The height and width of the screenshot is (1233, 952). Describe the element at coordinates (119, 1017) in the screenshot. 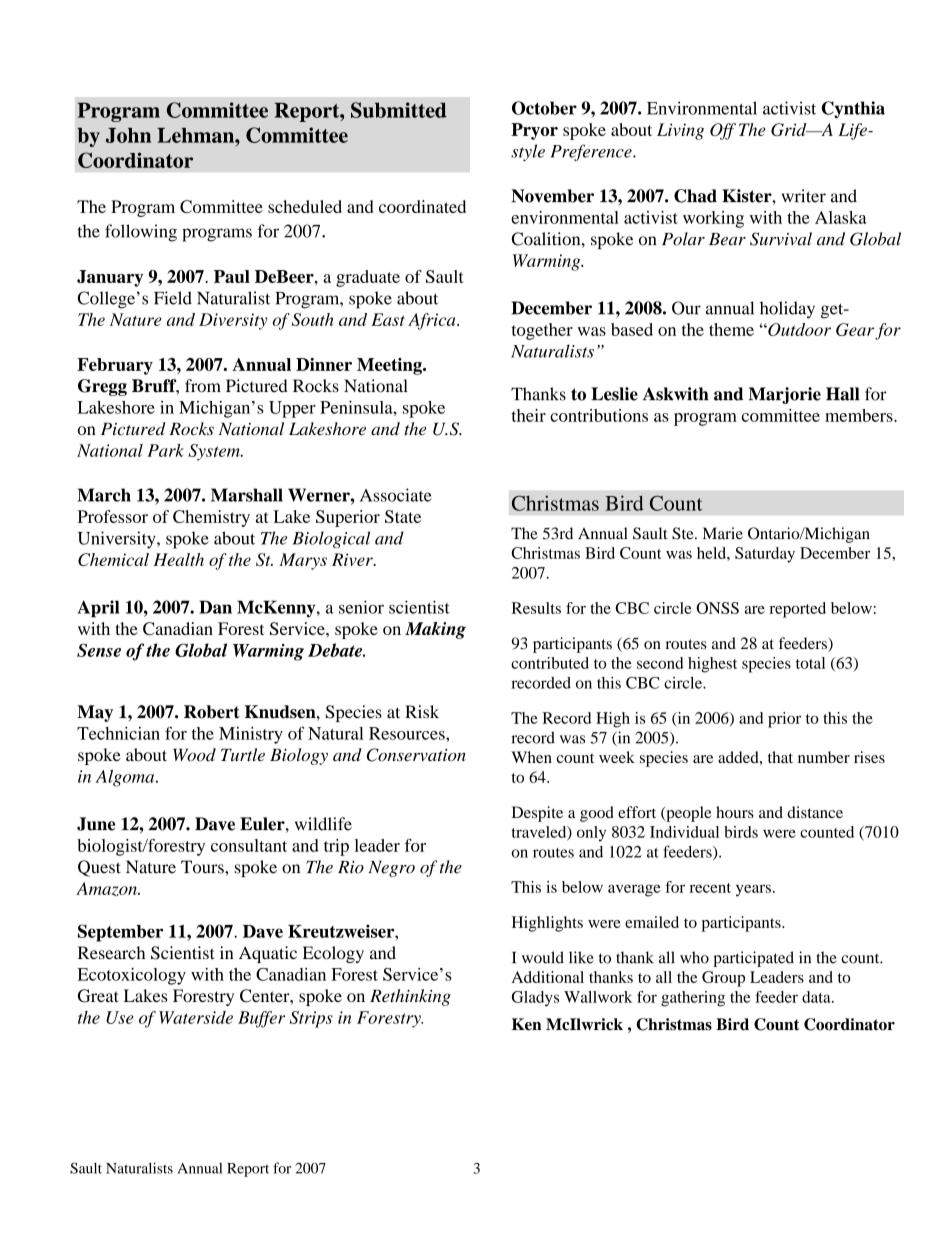

I see `Use` at that location.
